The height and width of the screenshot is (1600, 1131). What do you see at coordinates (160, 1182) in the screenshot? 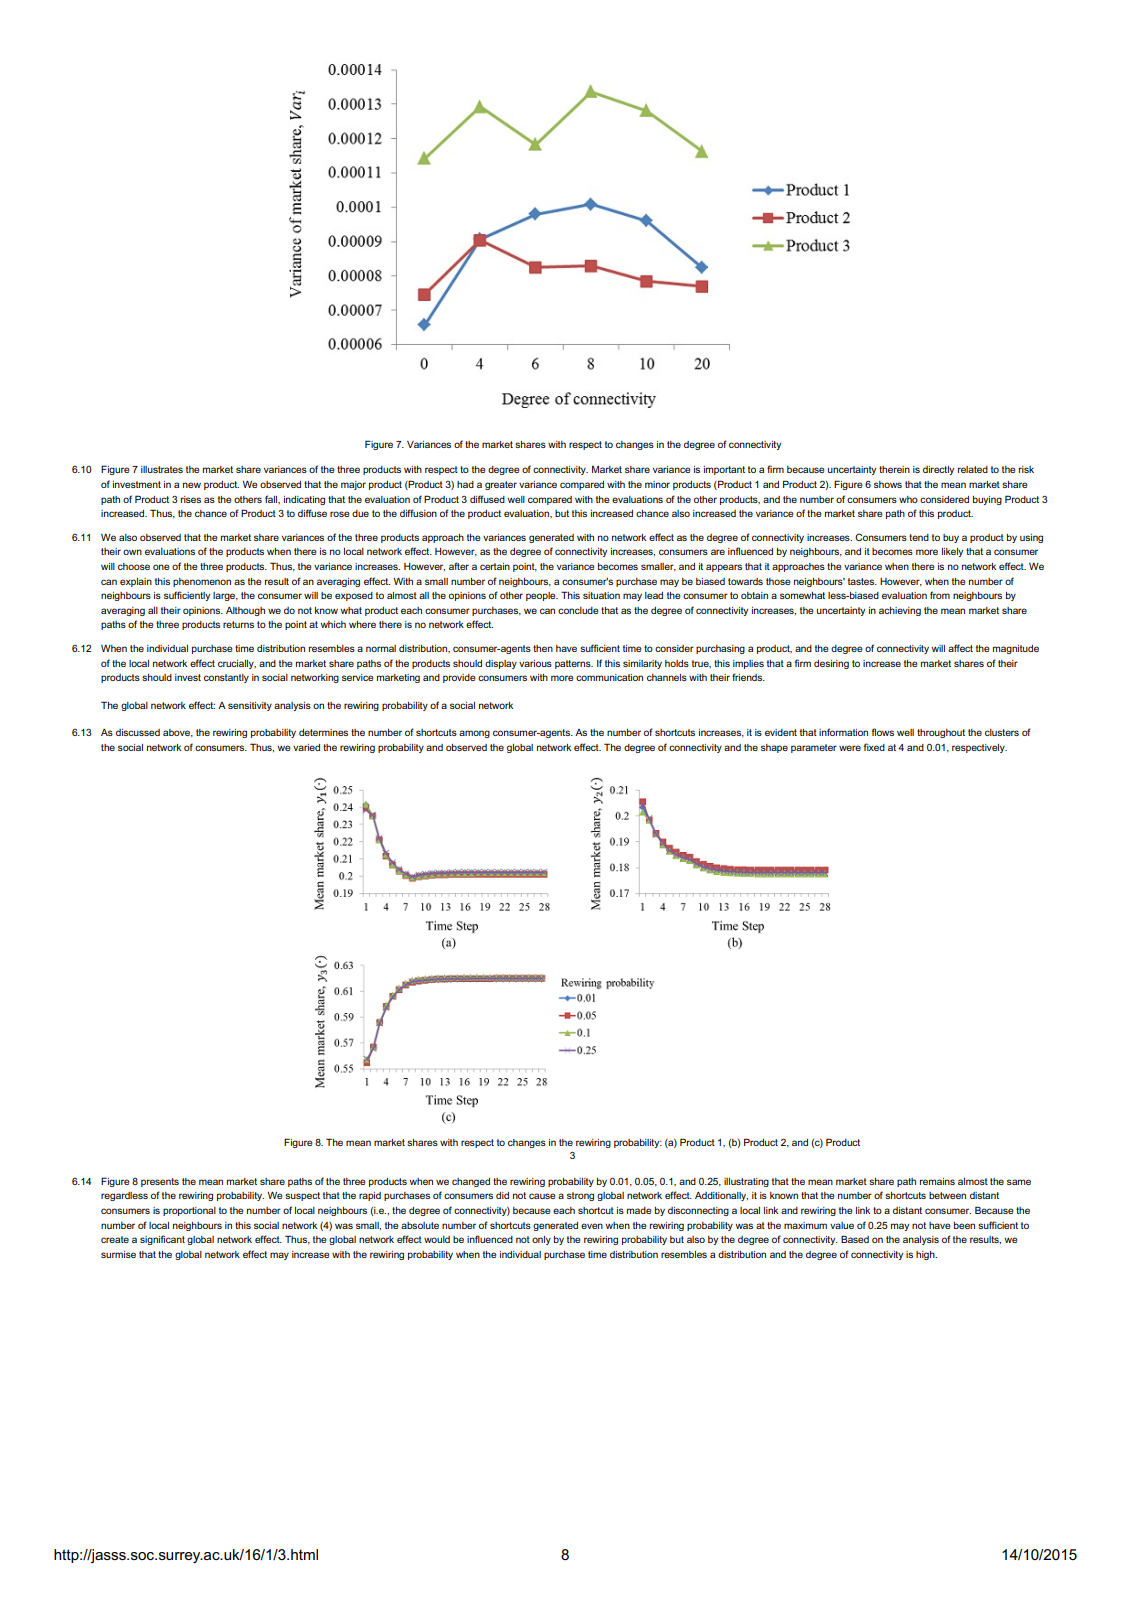
I see `presents` at bounding box center [160, 1182].
